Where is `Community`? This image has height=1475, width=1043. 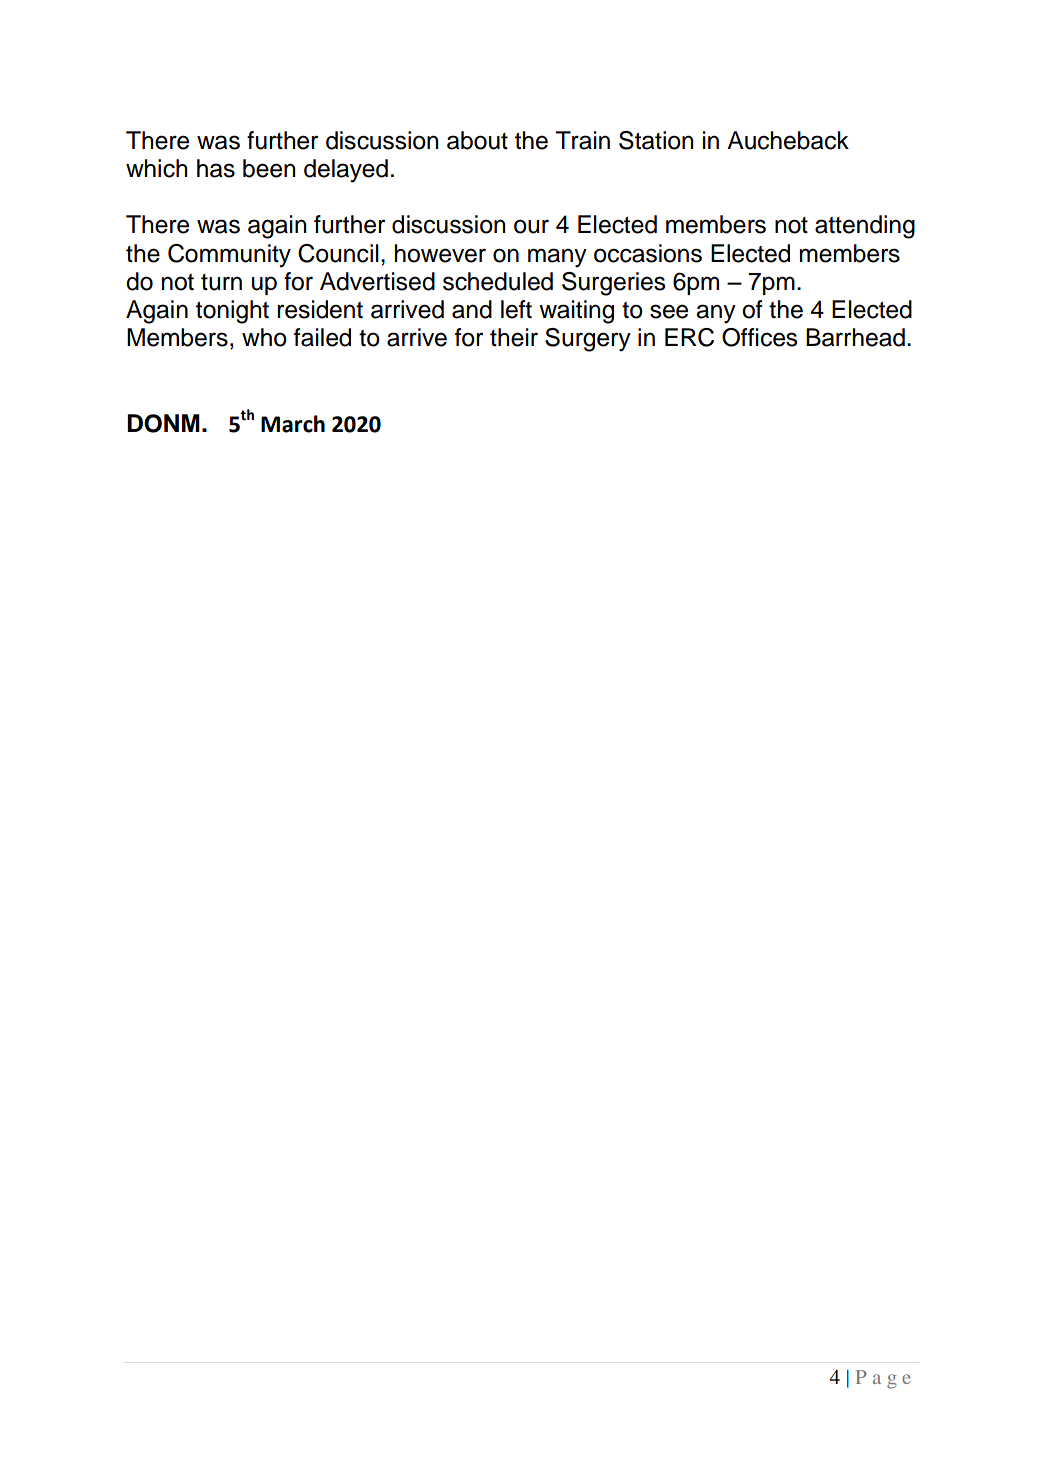
Community is located at coordinates (229, 256).
